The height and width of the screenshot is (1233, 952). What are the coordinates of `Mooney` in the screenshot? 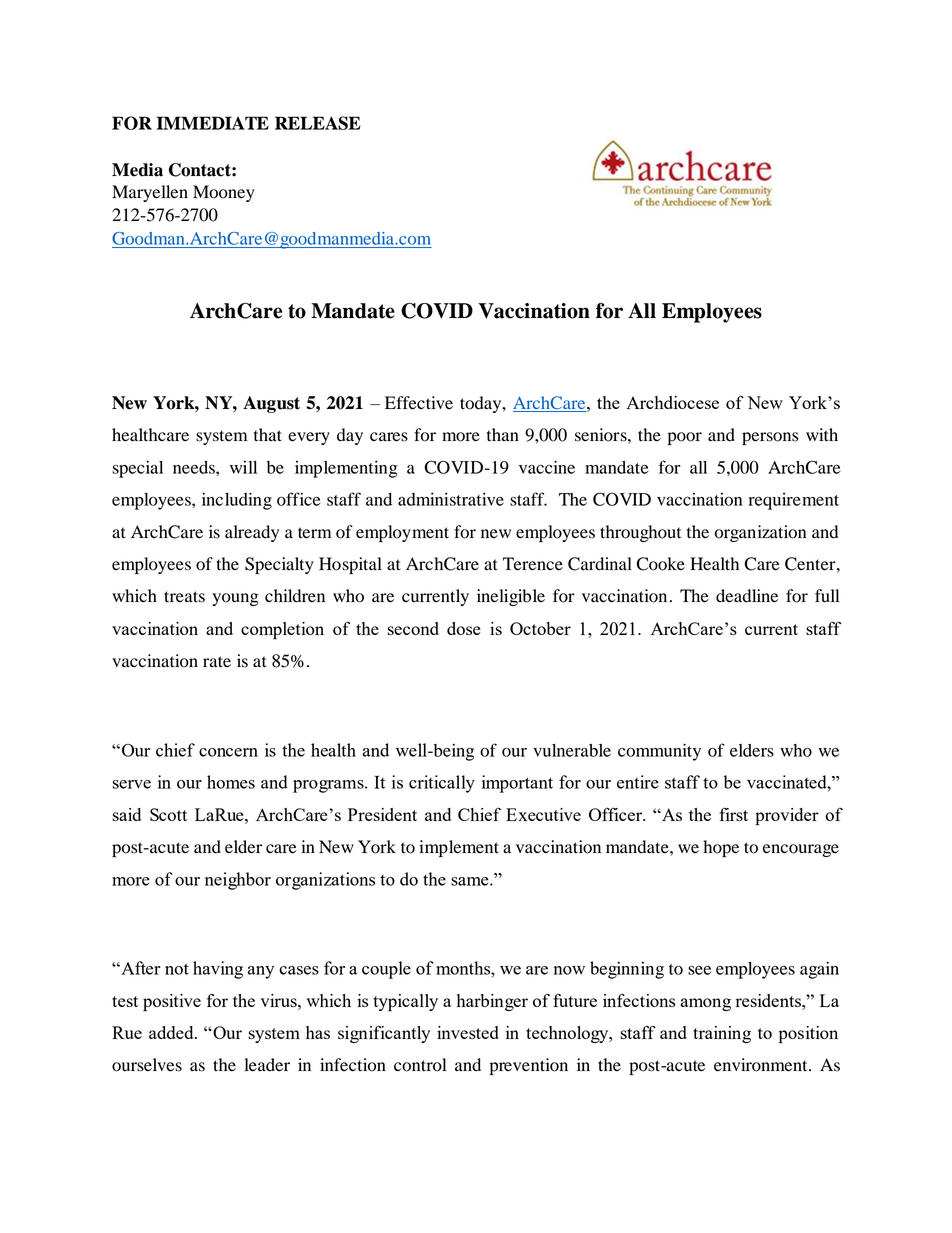 It's located at (224, 193).
